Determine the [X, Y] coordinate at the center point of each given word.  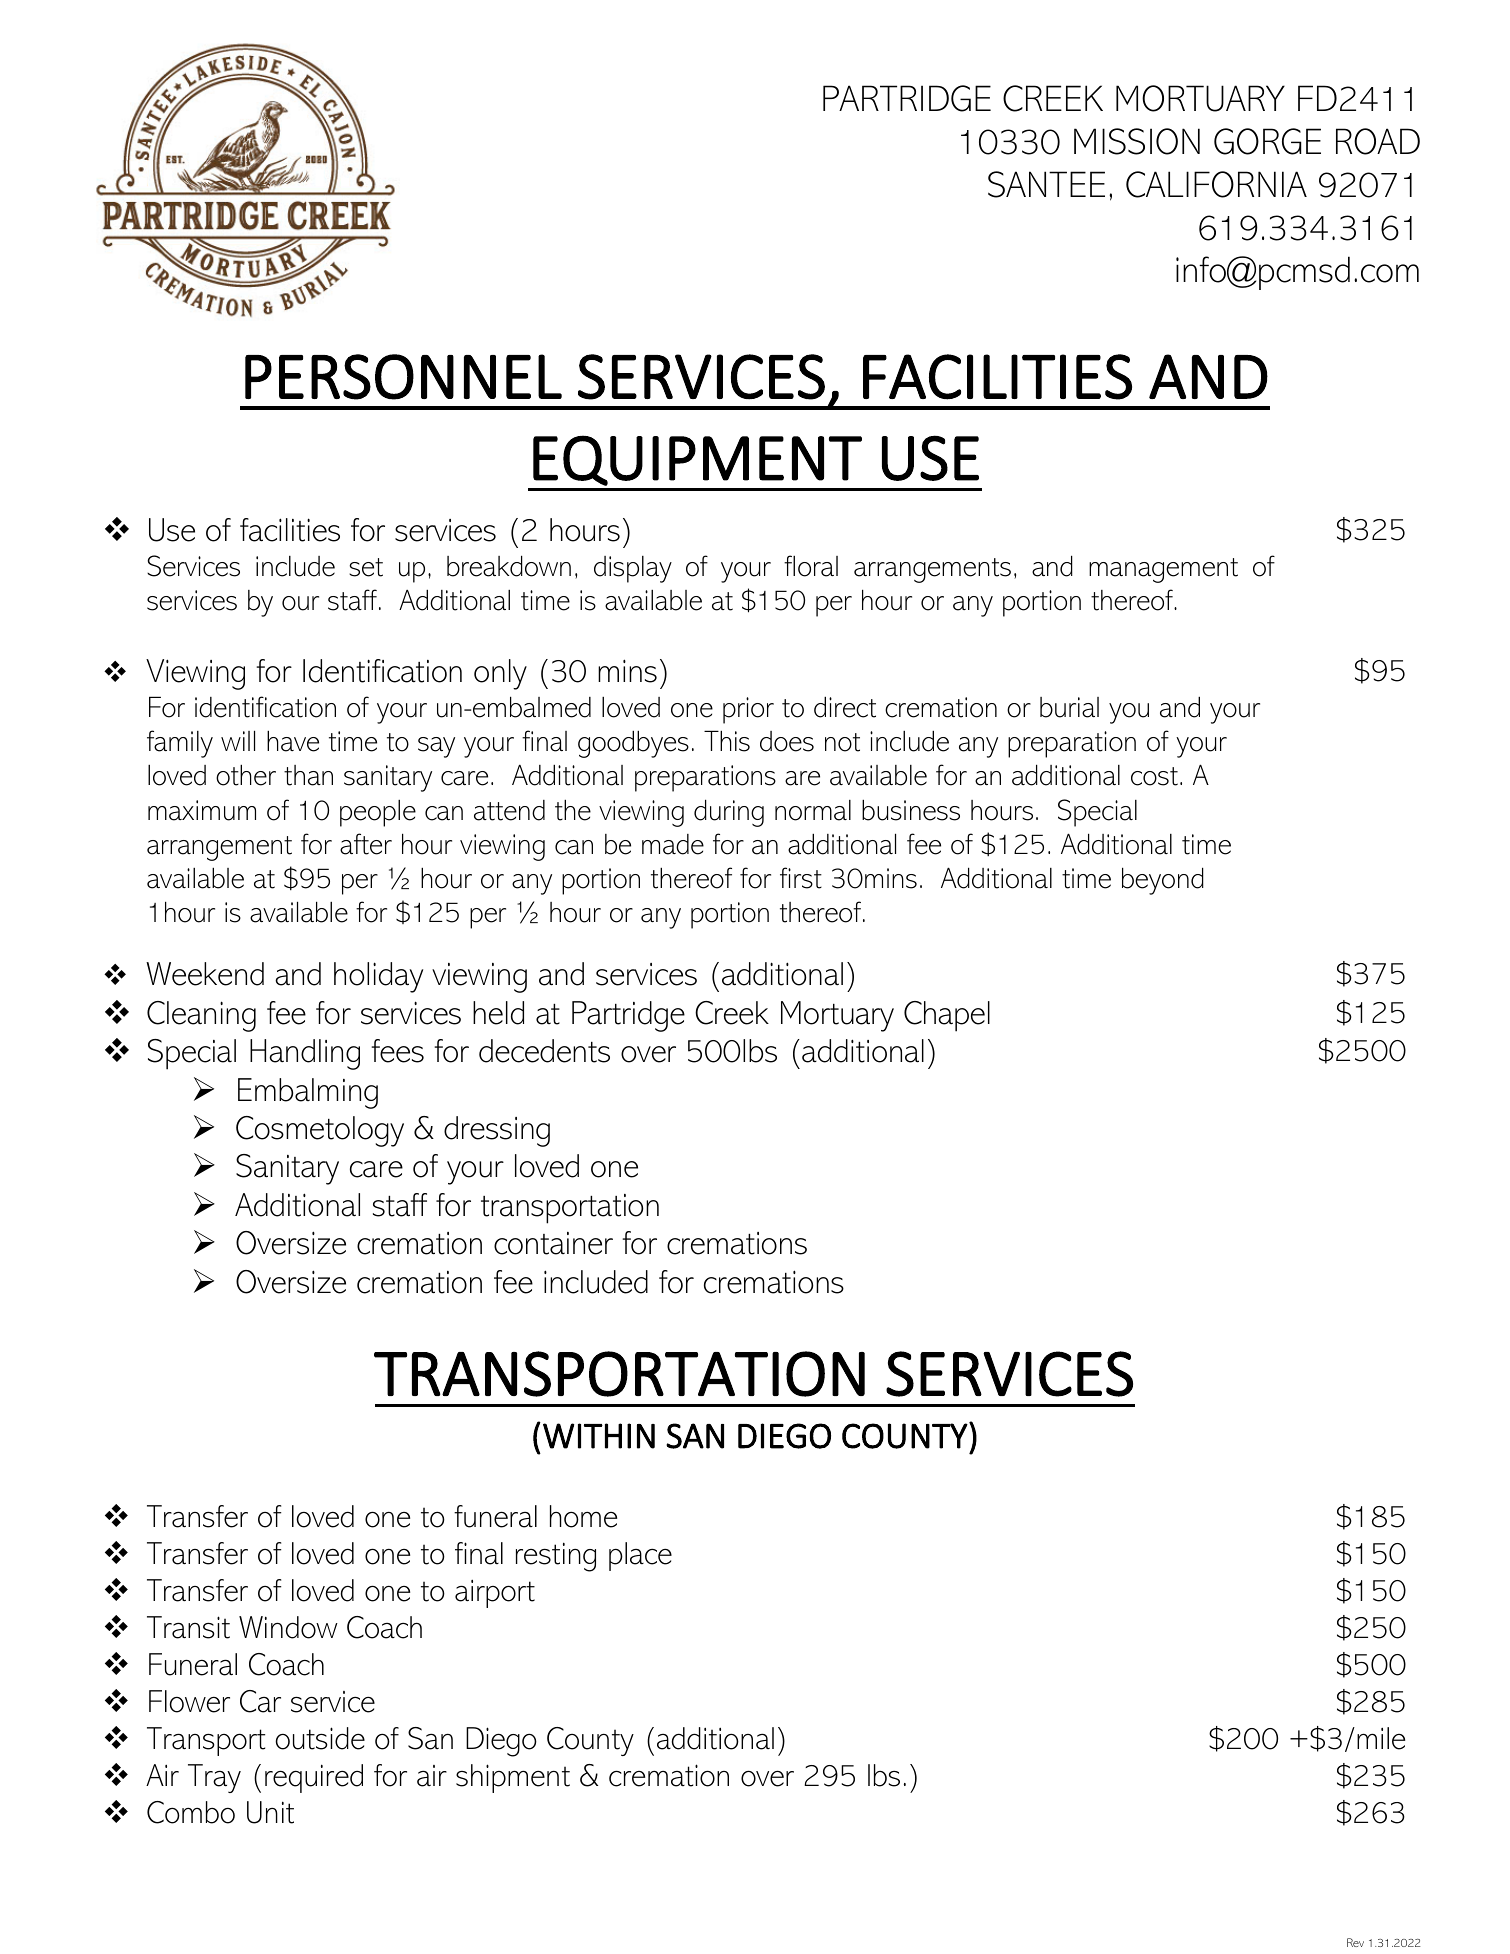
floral [811, 566]
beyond [1163, 881]
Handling [305, 1054]
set [366, 567]
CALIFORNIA [1216, 184]
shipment [513, 1778]
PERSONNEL [403, 377]
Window [288, 1627]
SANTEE [1046, 184]
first [801, 878]
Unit [270, 1812]
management [1163, 570]
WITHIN [599, 1436]
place [640, 1556]
